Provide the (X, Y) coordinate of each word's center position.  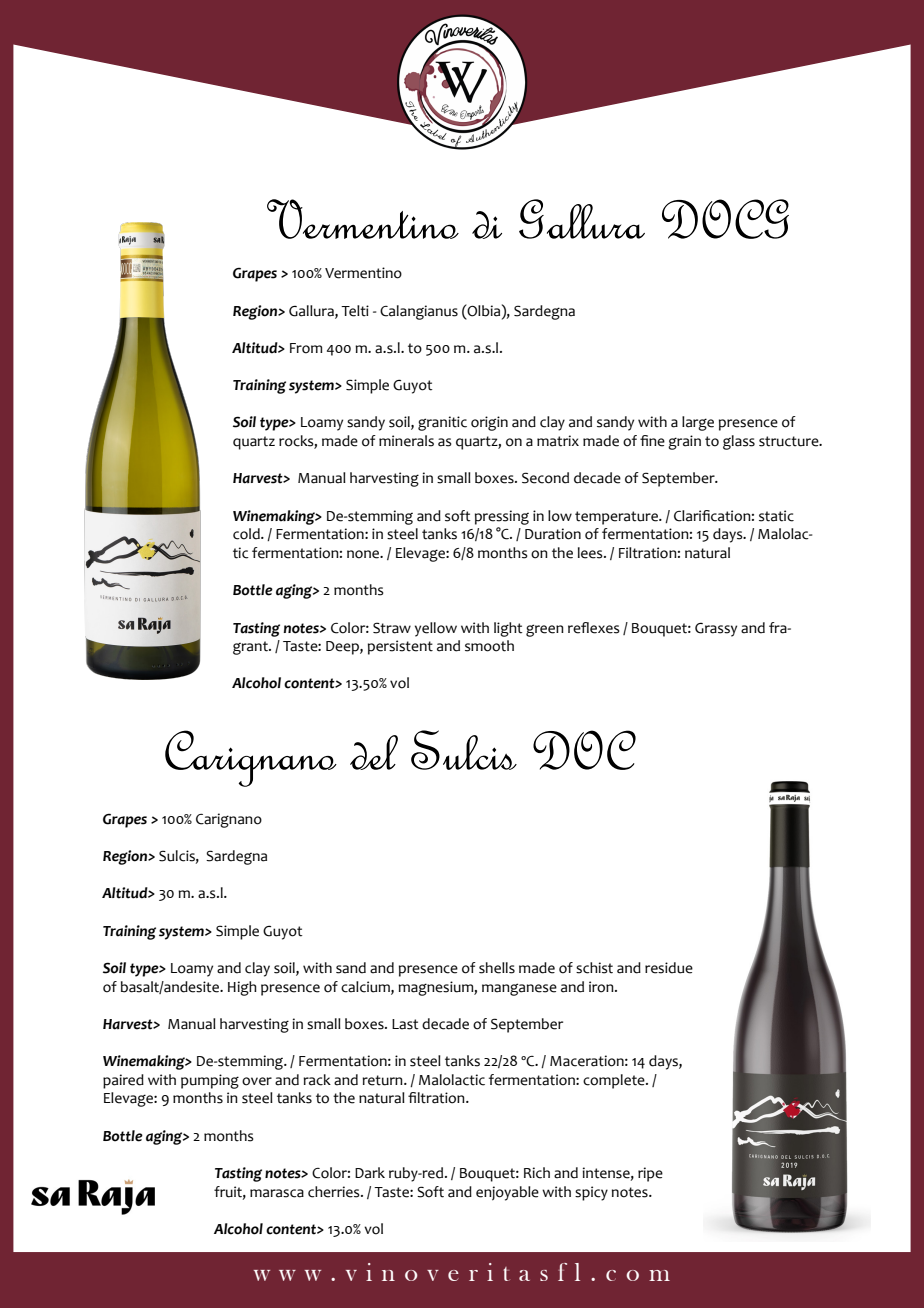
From (306, 348)
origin (489, 423)
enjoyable (507, 1193)
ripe (650, 1174)
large (698, 423)
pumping (210, 1081)
